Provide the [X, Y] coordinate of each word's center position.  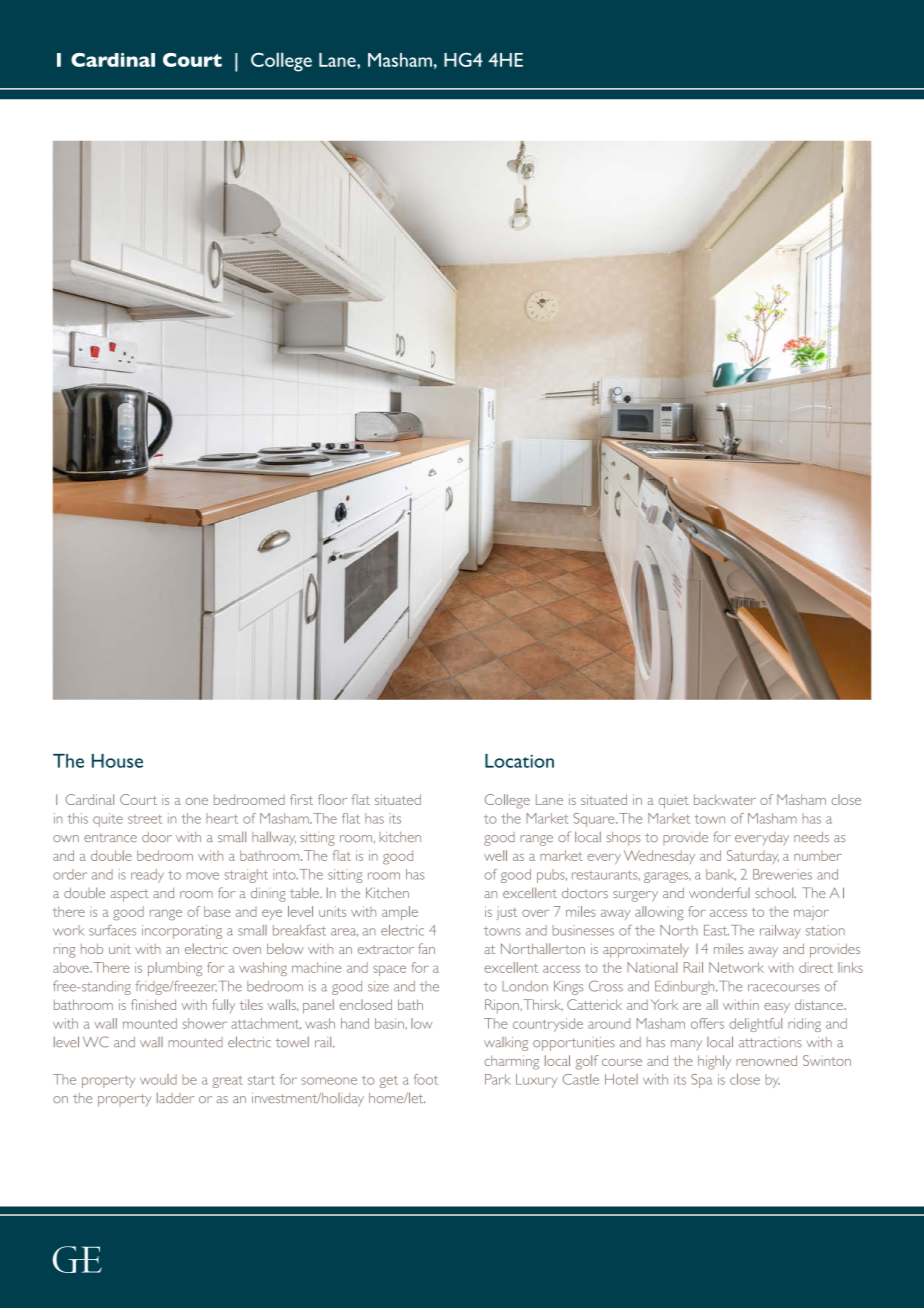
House [117, 761]
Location [519, 761]
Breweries [782, 874]
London [525, 986]
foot [426, 1079]
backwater [725, 799]
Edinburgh [686, 988]
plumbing [175, 969]
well [495, 855]
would [158, 1079]
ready [147, 876]
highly [714, 1062]
